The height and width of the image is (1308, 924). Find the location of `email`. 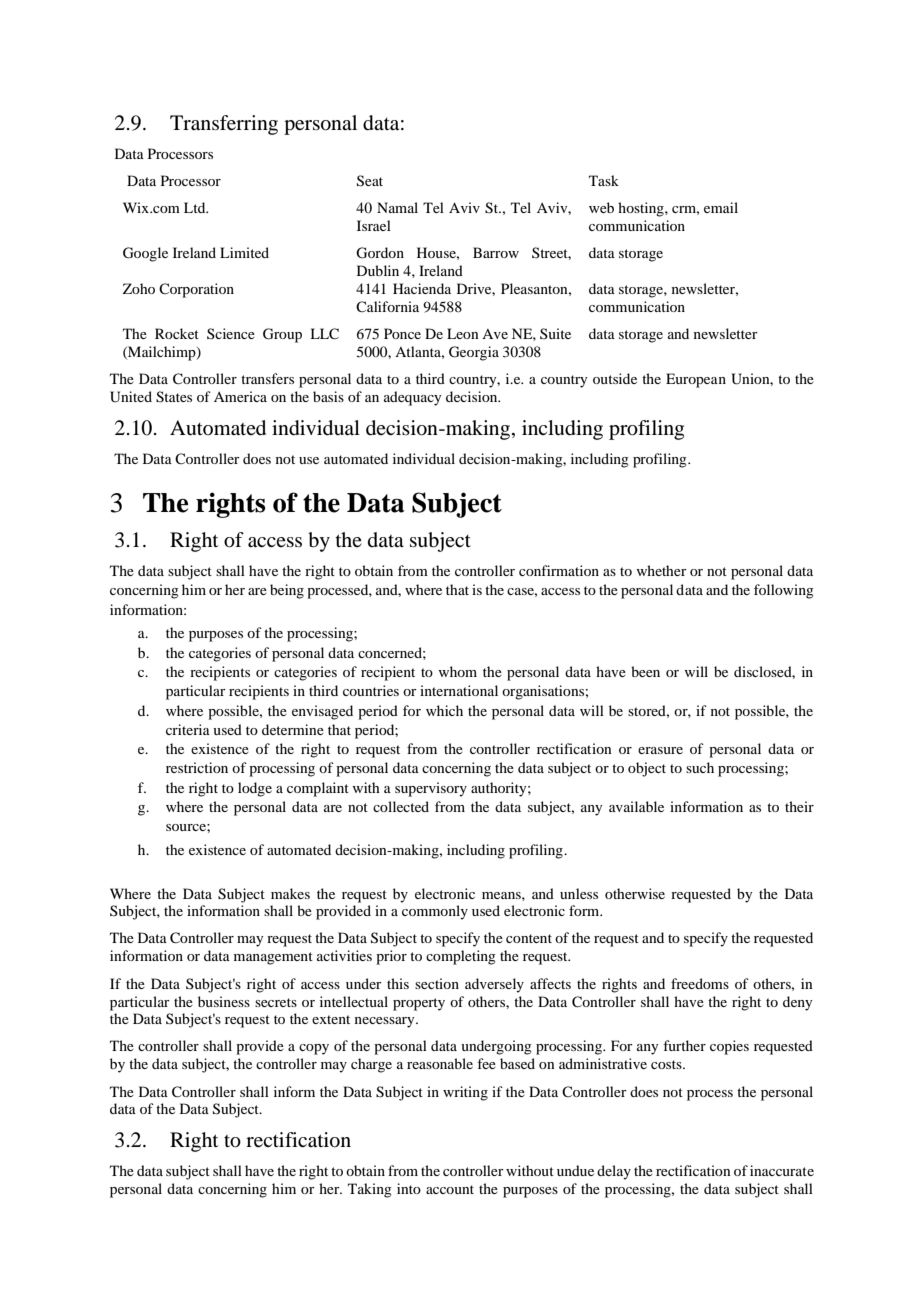

email is located at coordinates (721, 207).
